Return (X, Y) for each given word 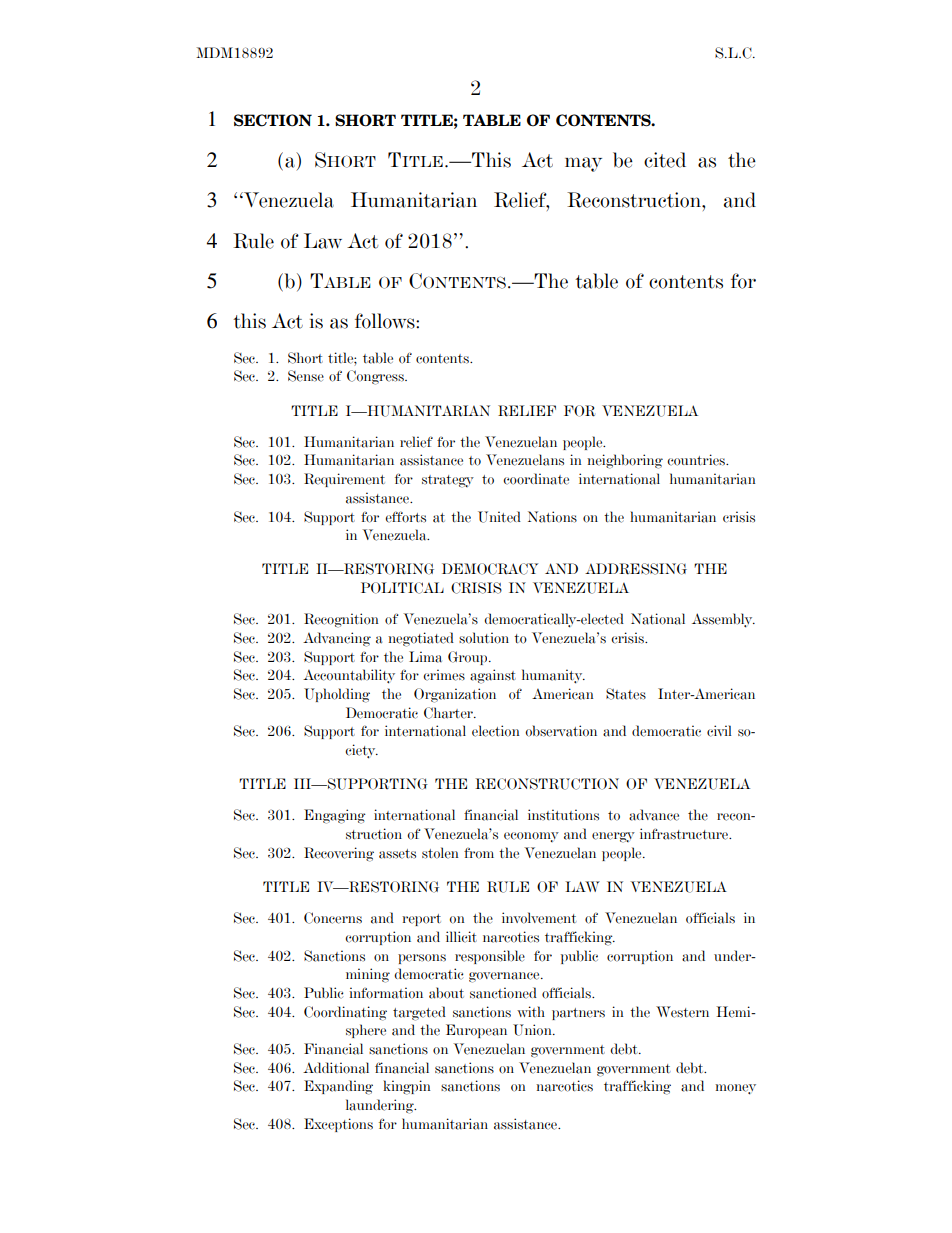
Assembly (723, 620)
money (735, 1089)
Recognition (341, 620)
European (476, 1031)
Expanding (338, 1087)
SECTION (273, 120)
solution (484, 638)
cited (665, 160)
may (583, 164)
